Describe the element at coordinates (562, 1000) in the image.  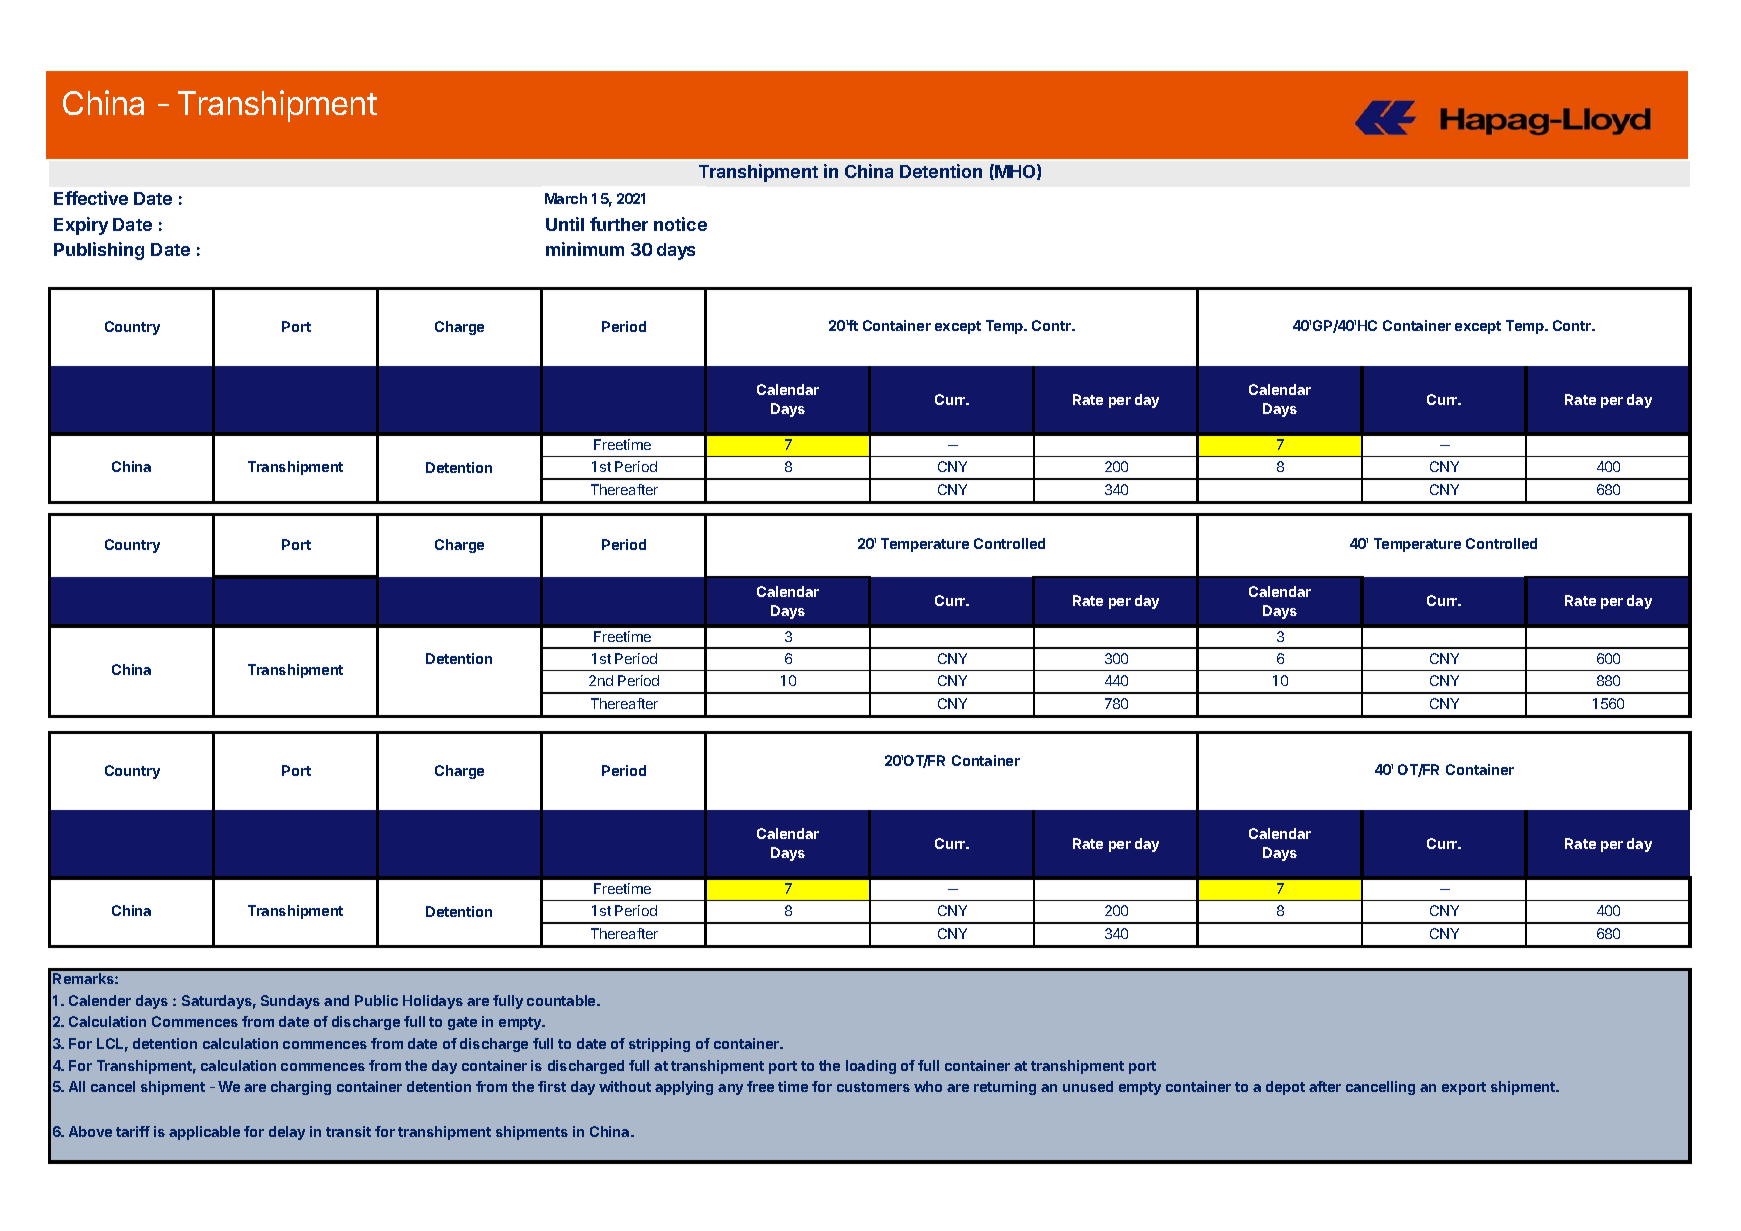
I see `countable` at that location.
